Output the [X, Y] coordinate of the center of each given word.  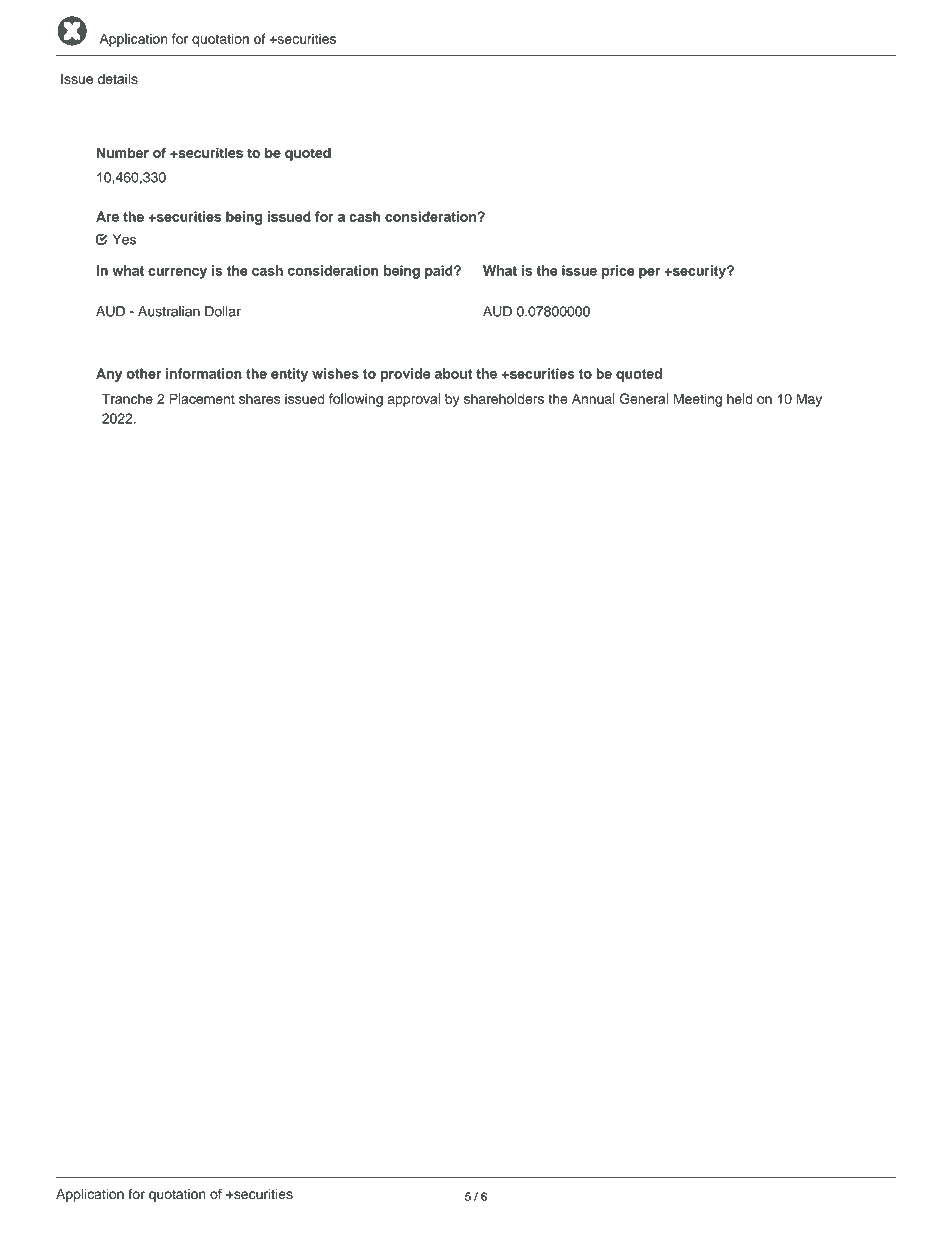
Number [123, 152]
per [649, 273]
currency [177, 273]
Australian [169, 311]
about [453, 373]
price [618, 272]
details [118, 78]
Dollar [223, 311]
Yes [124, 239]
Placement [202, 398]
